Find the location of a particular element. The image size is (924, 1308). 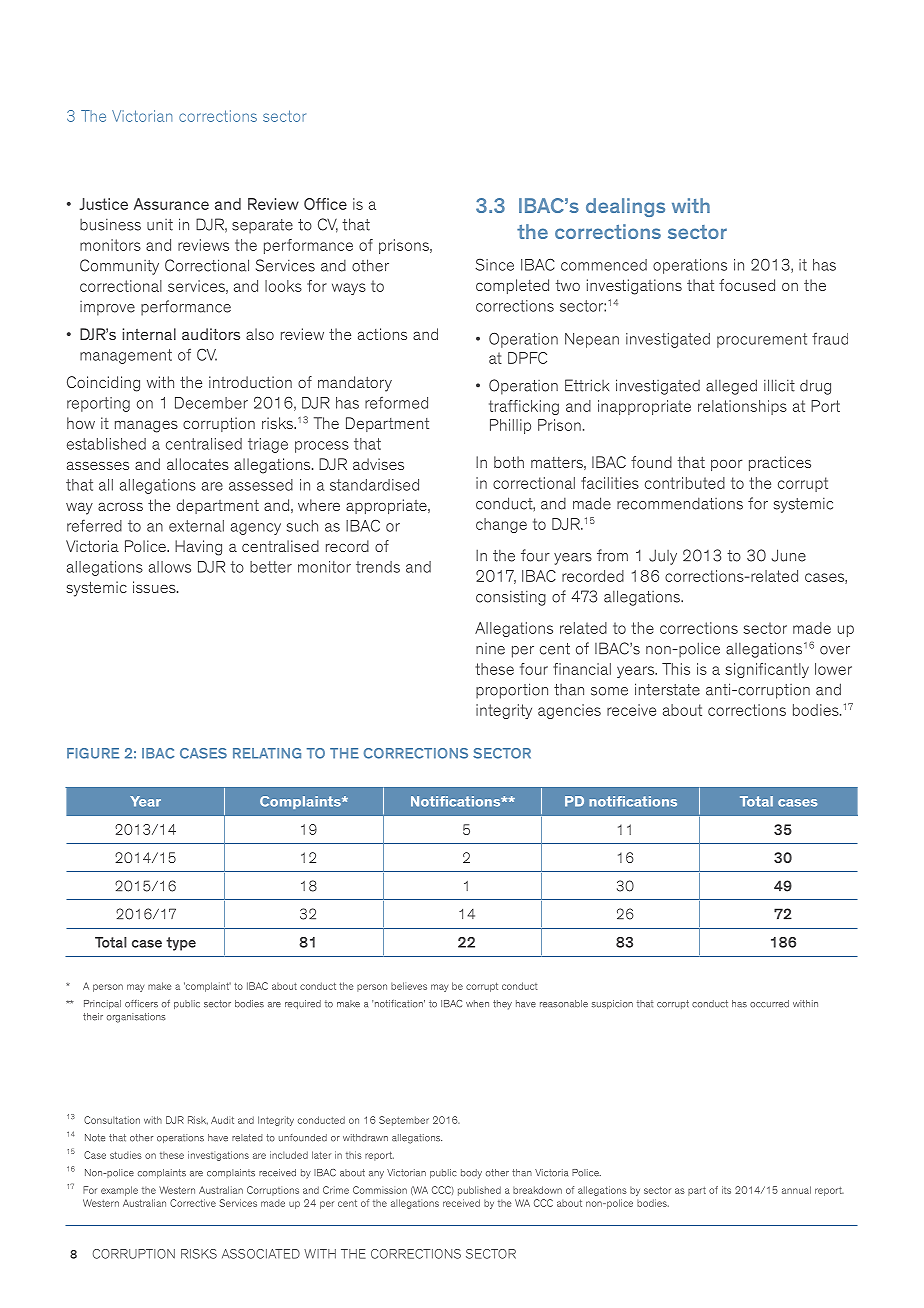

June is located at coordinates (789, 555).
